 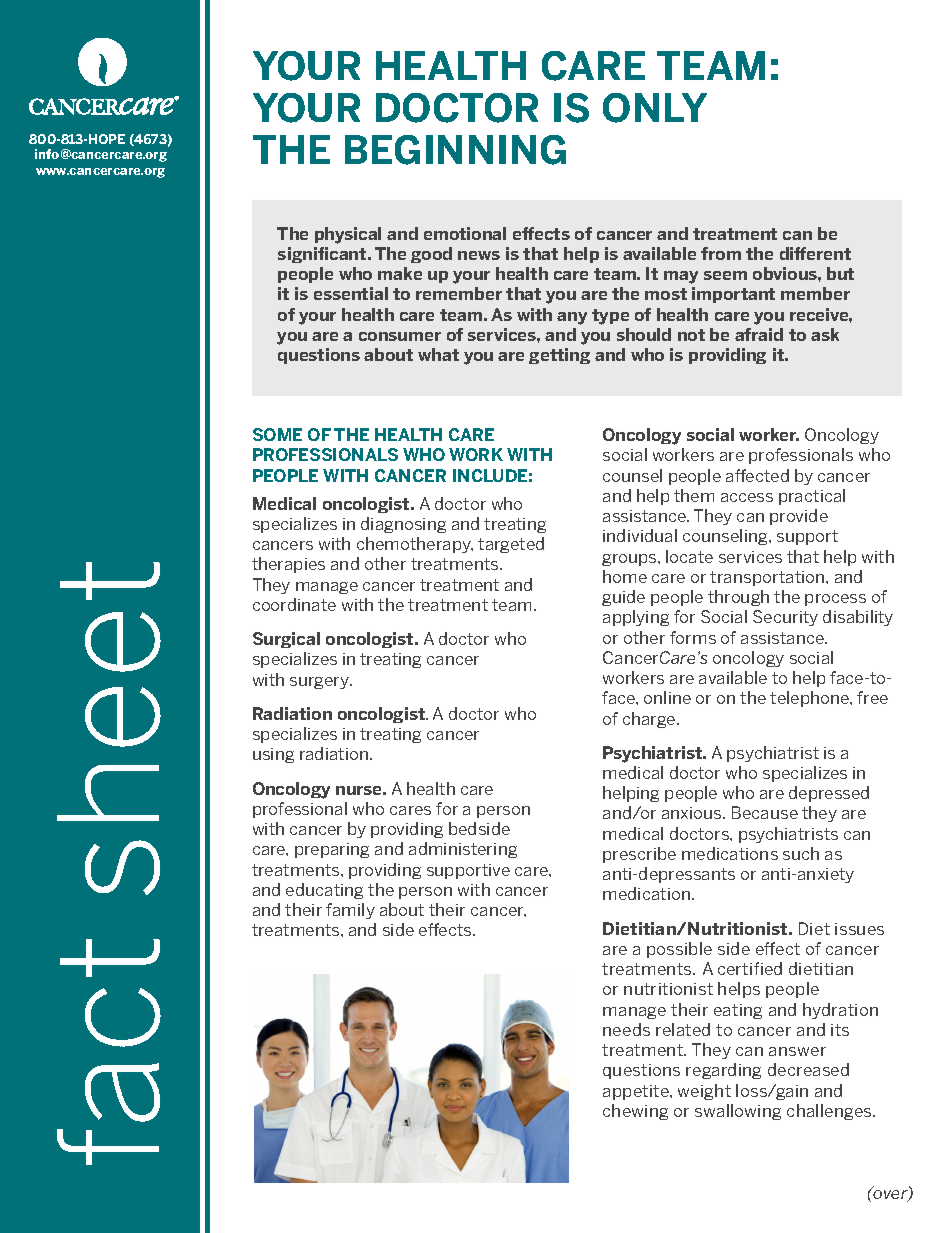 I want to click on physical, so click(x=348, y=235).
